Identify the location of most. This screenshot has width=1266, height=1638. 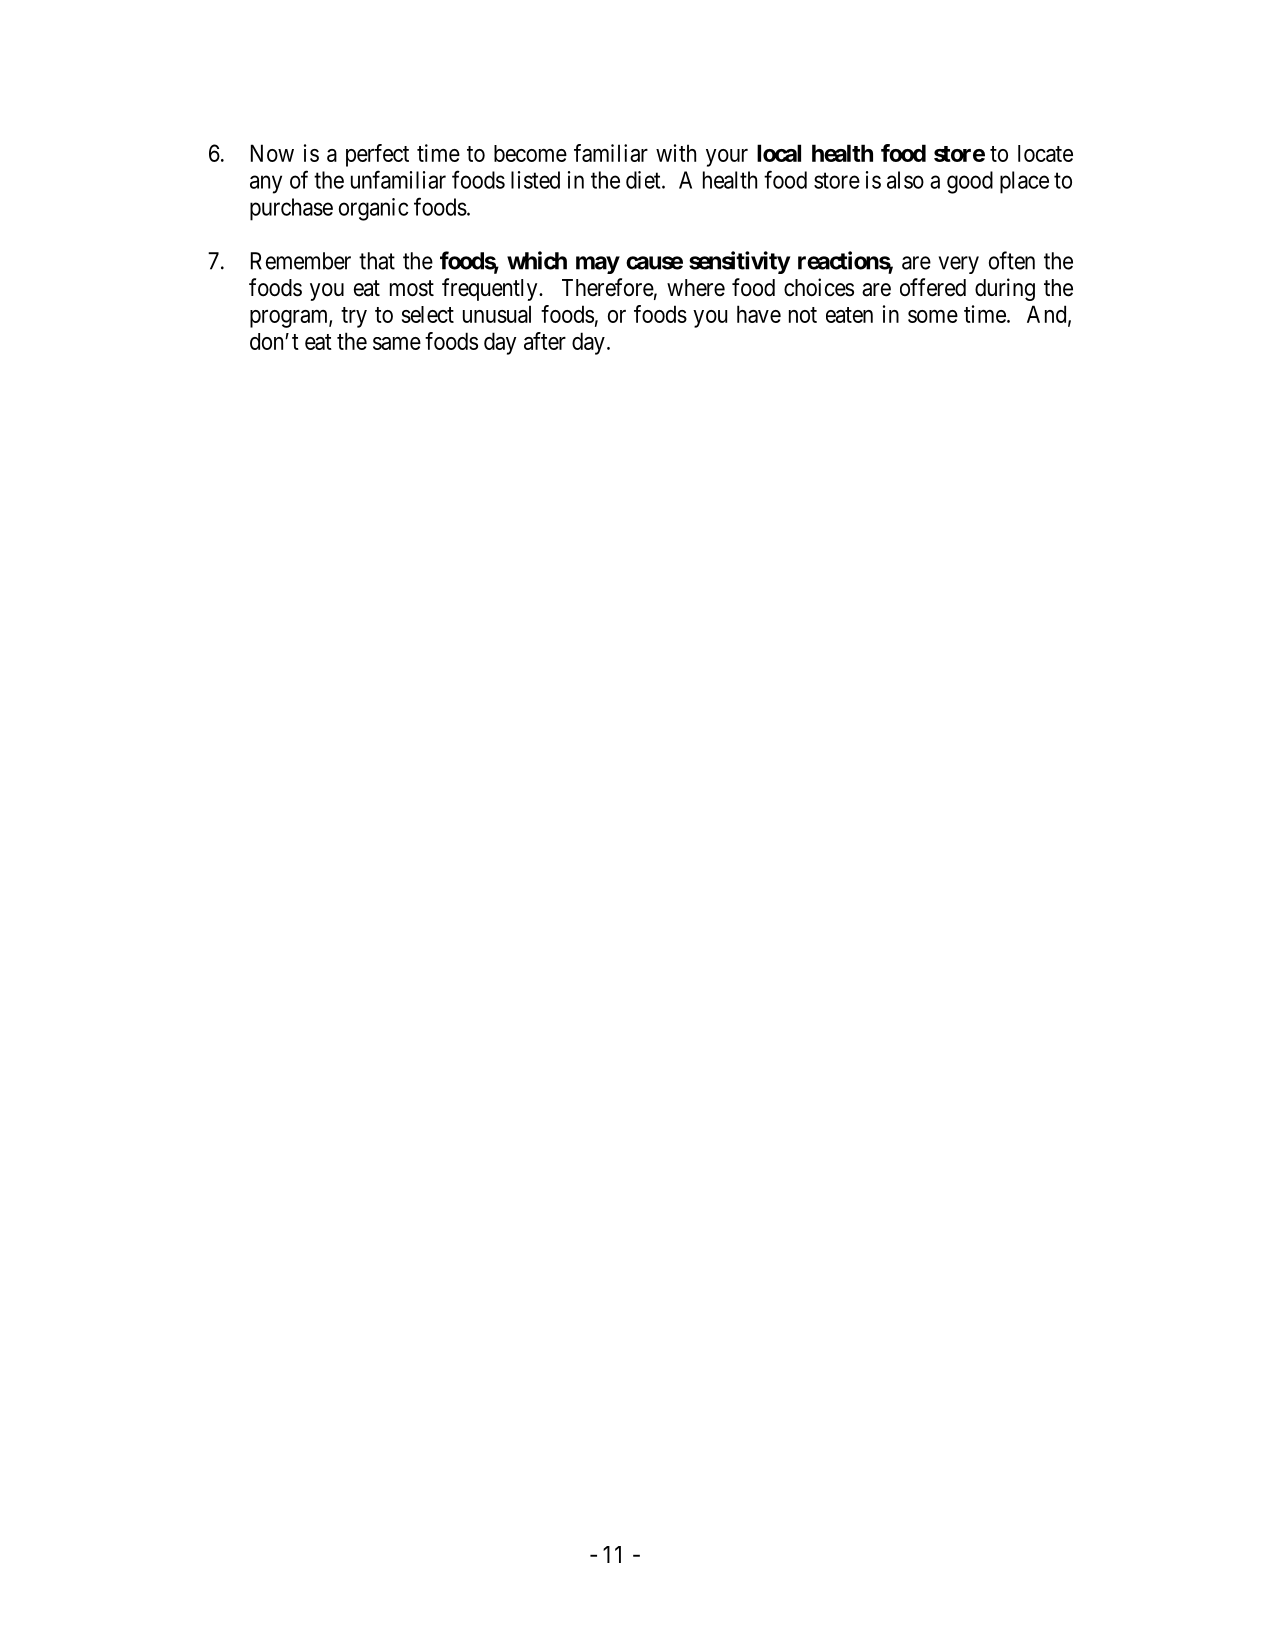
(412, 288).
